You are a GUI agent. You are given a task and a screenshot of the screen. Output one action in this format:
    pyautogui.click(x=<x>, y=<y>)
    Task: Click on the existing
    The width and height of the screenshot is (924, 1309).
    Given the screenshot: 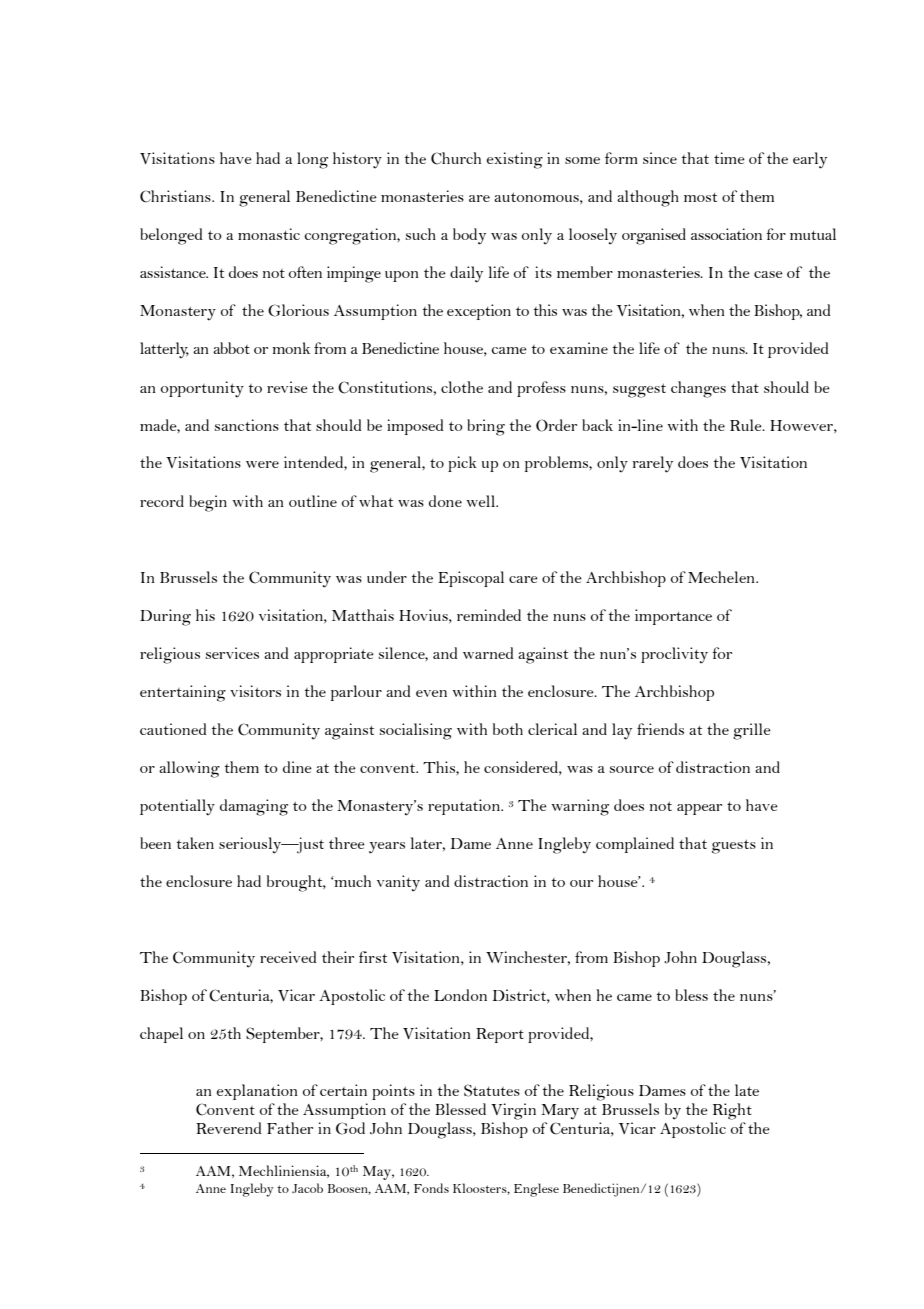 What is the action you would take?
    pyautogui.click(x=515, y=160)
